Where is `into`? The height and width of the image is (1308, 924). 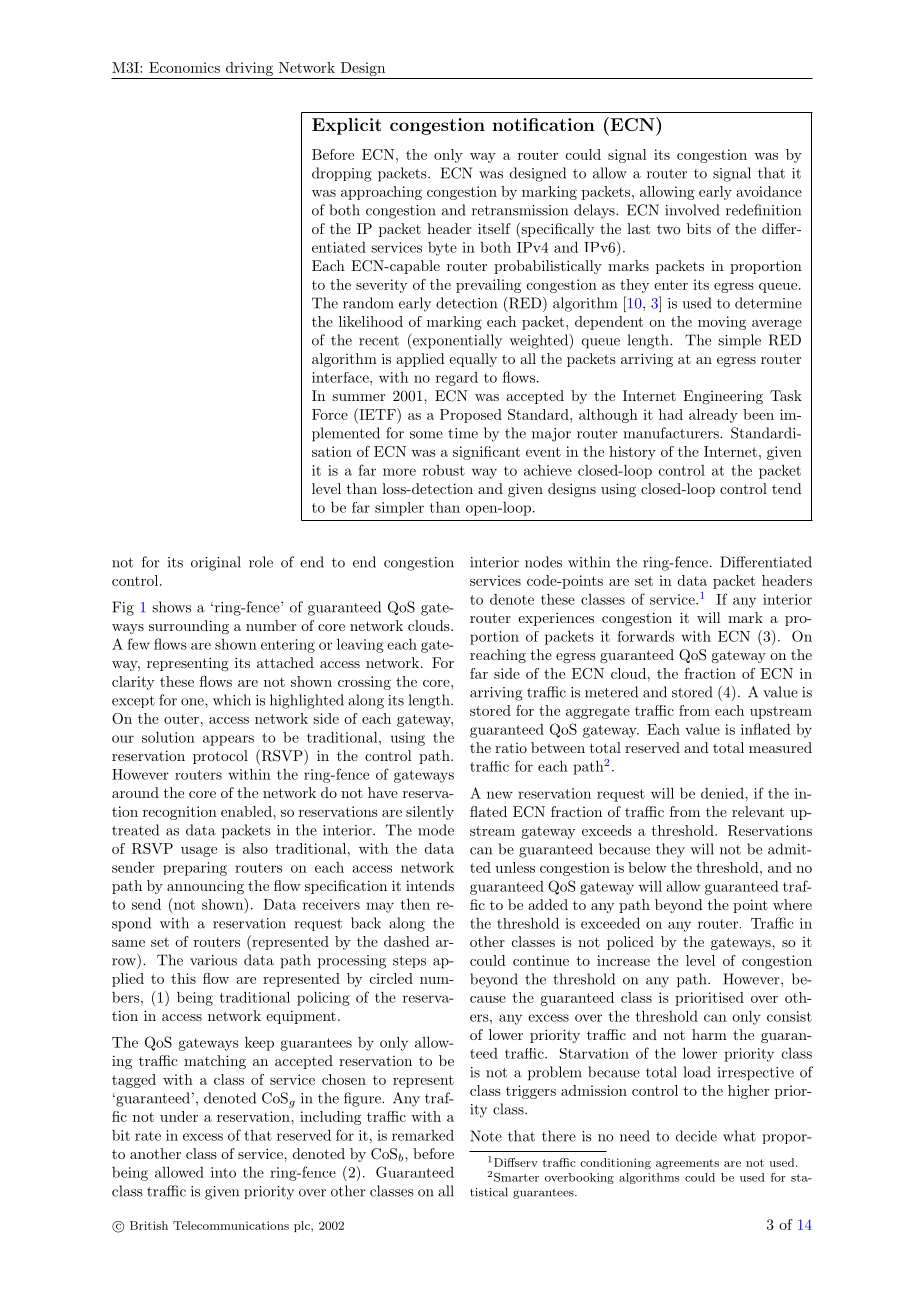
into is located at coordinates (223, 1172).
